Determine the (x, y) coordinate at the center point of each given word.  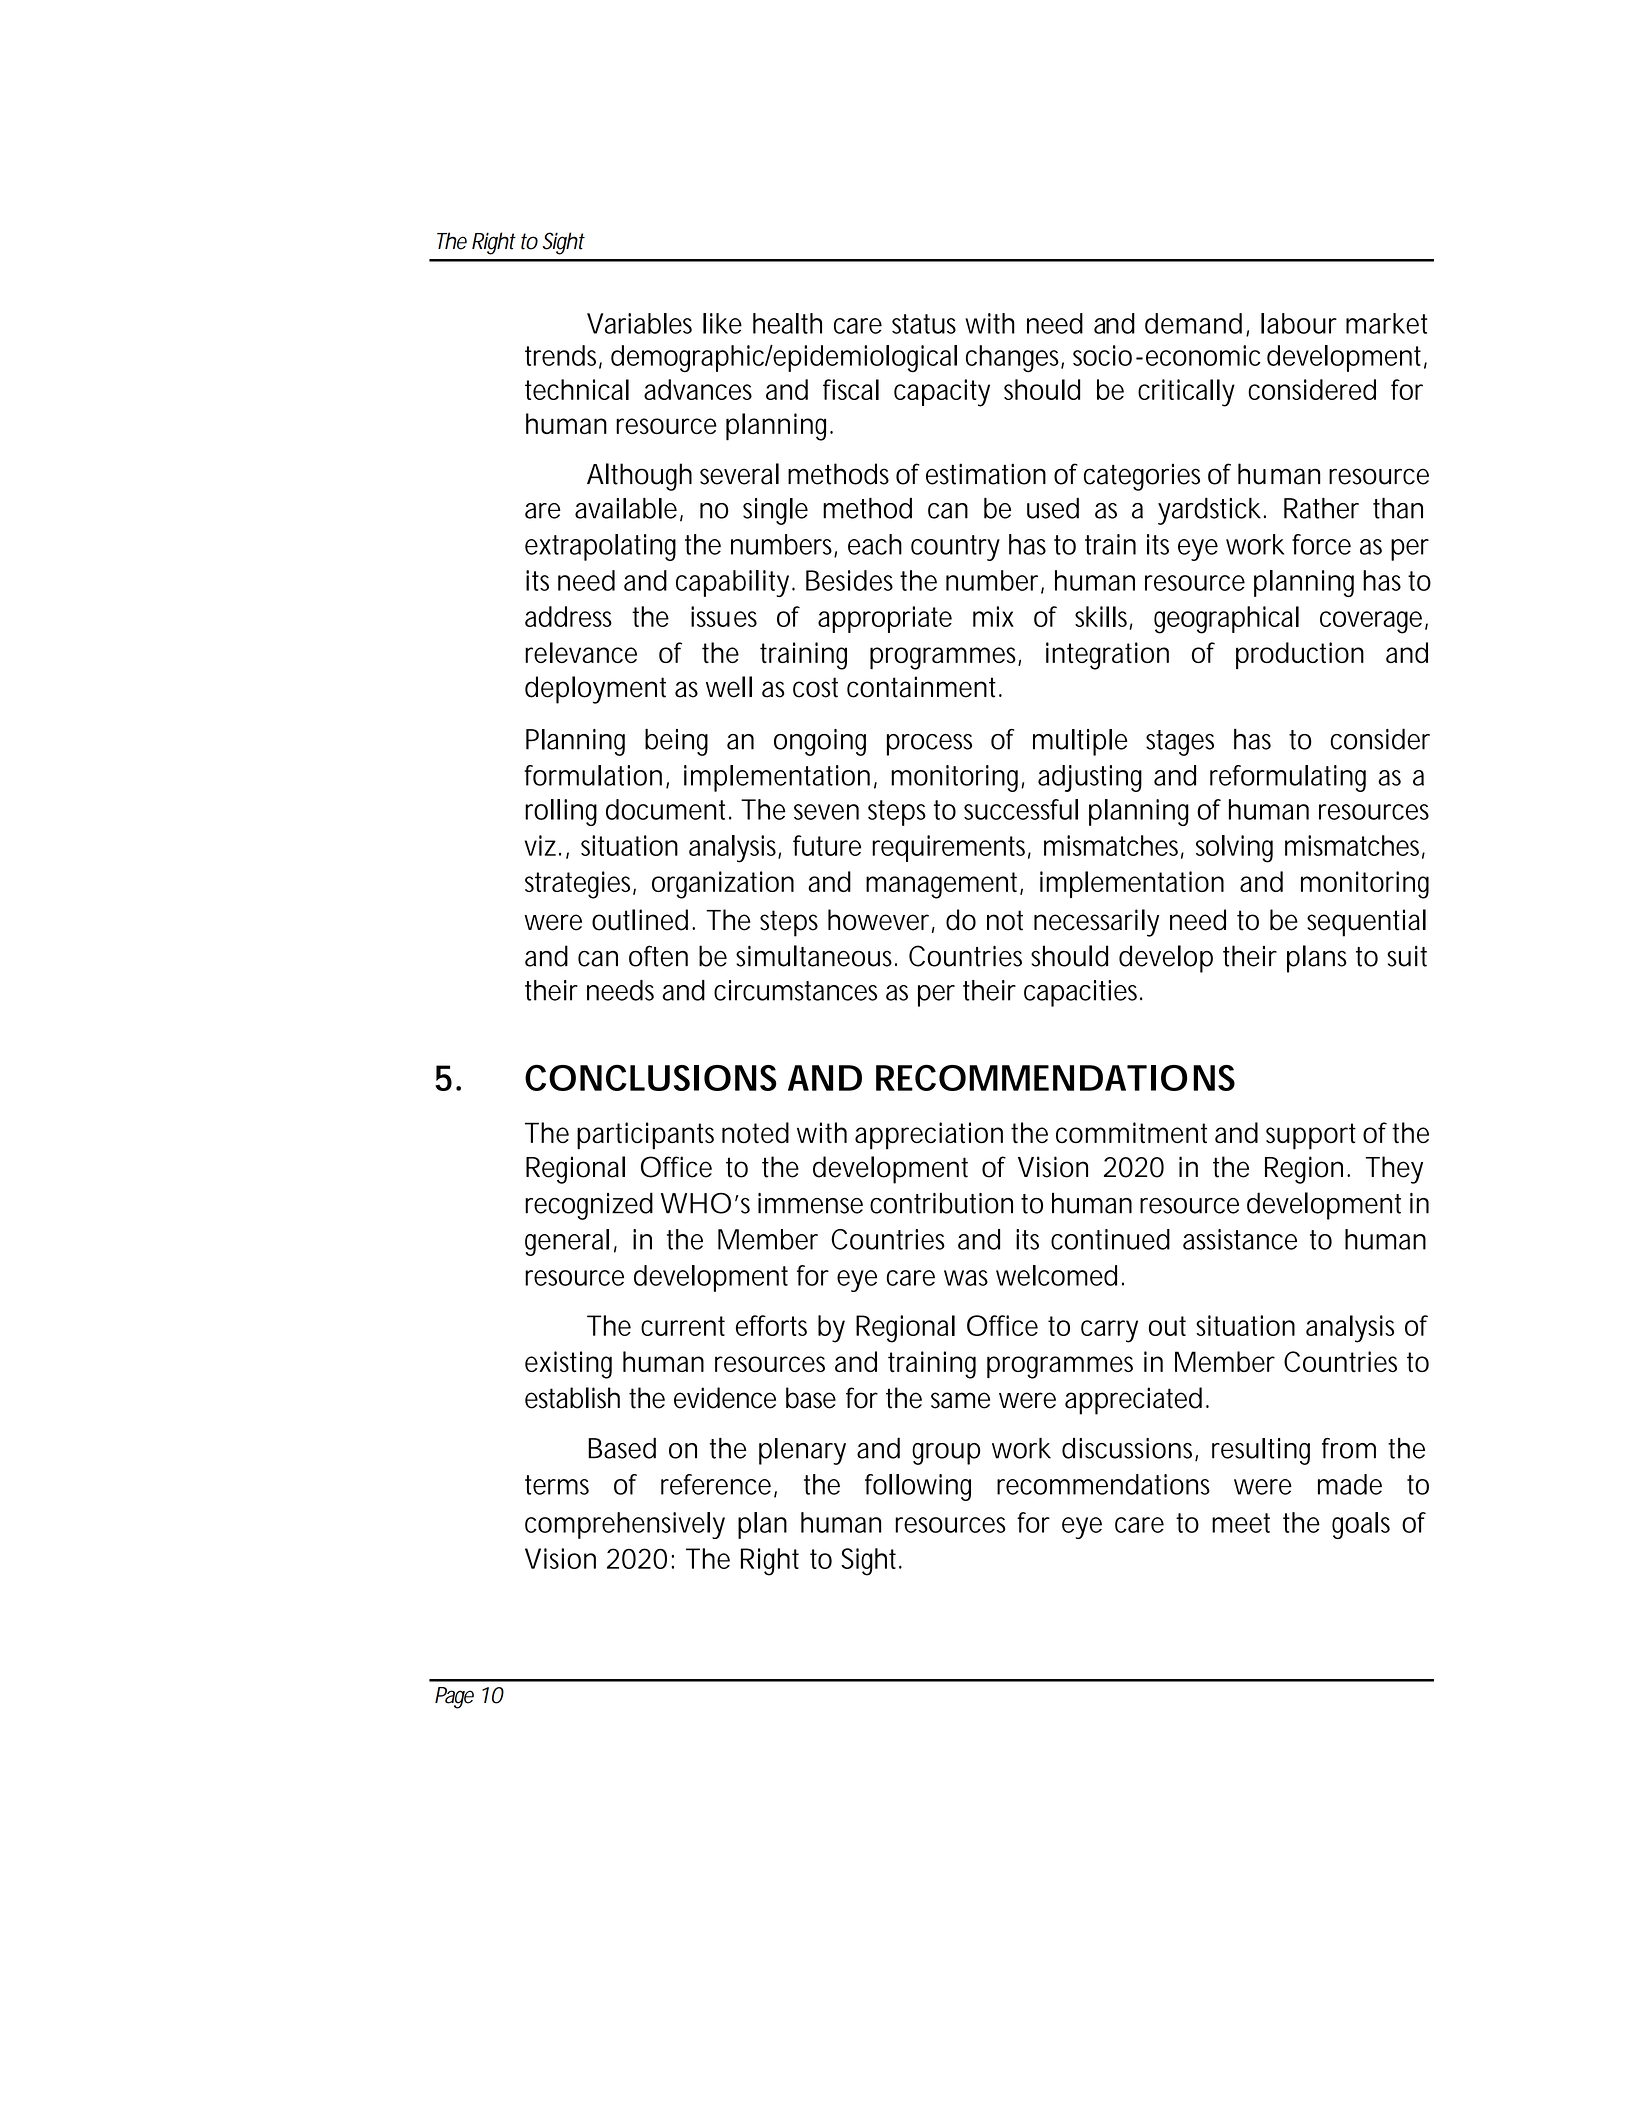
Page (454, 1698)
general (567, 1242)
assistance (1240, 1239)
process (929, 745)
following (918, 1487)
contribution (941, 1203)
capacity (942, 393)
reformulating (1288, 778)
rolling (561, 812)
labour (1299, 323)
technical (577, 389)
